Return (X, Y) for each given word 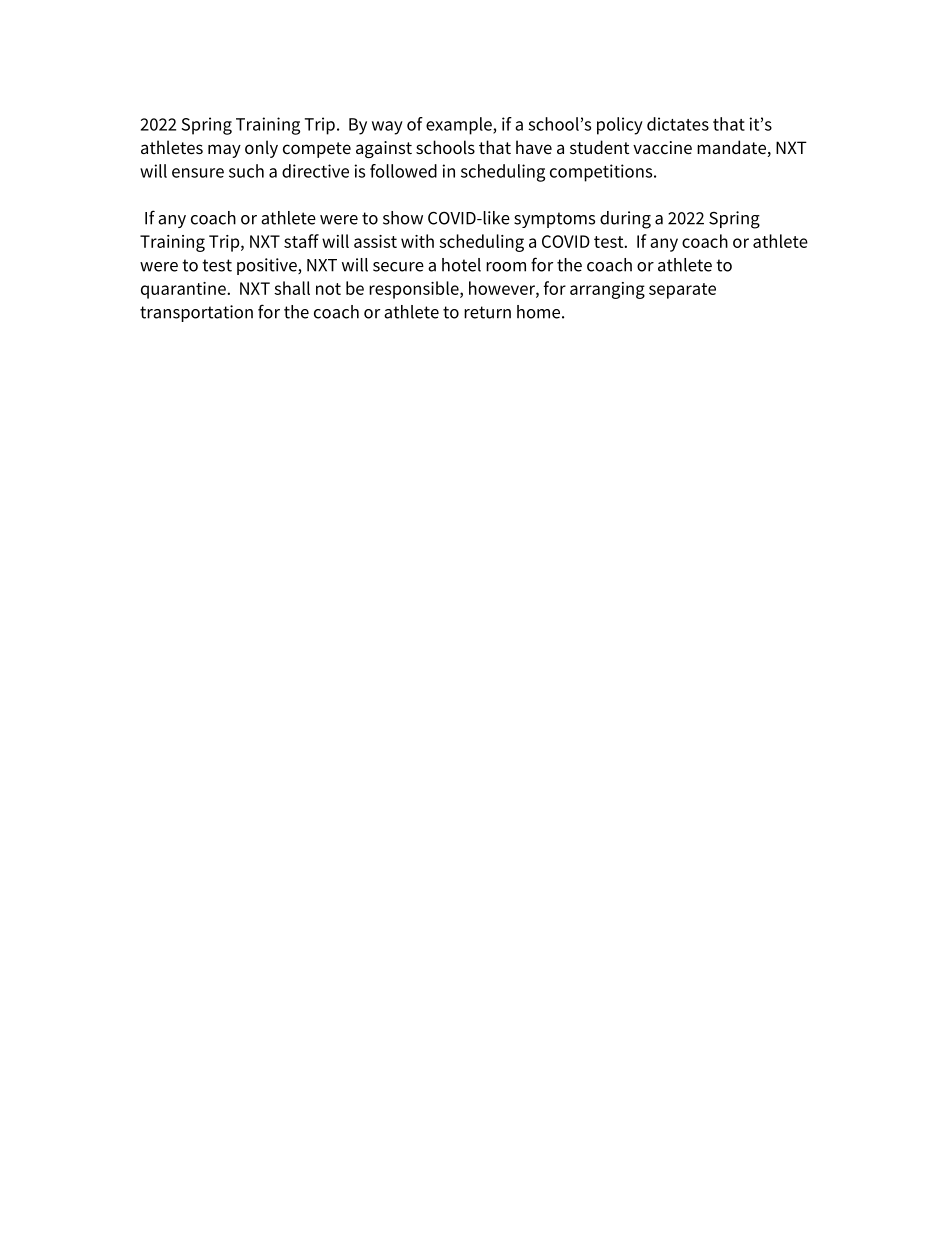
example (460, 126)
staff (301, 241)
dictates (678, 124)
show (403, 218)
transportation (196, 313)
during (625, 220)
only (261, 149)
